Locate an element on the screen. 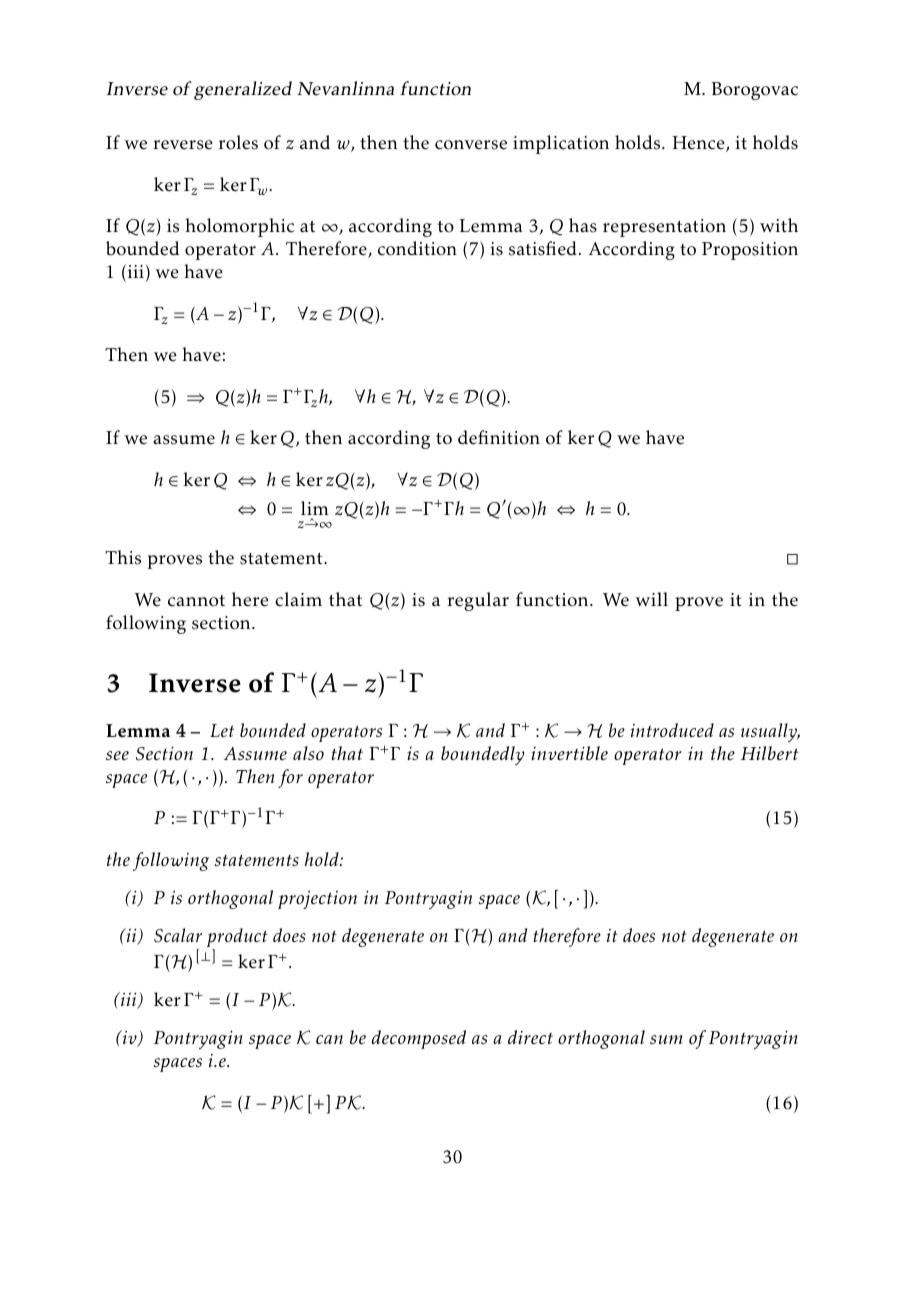 The image size is (924, 1305). Proposition is located at coordinates (750, 251).
